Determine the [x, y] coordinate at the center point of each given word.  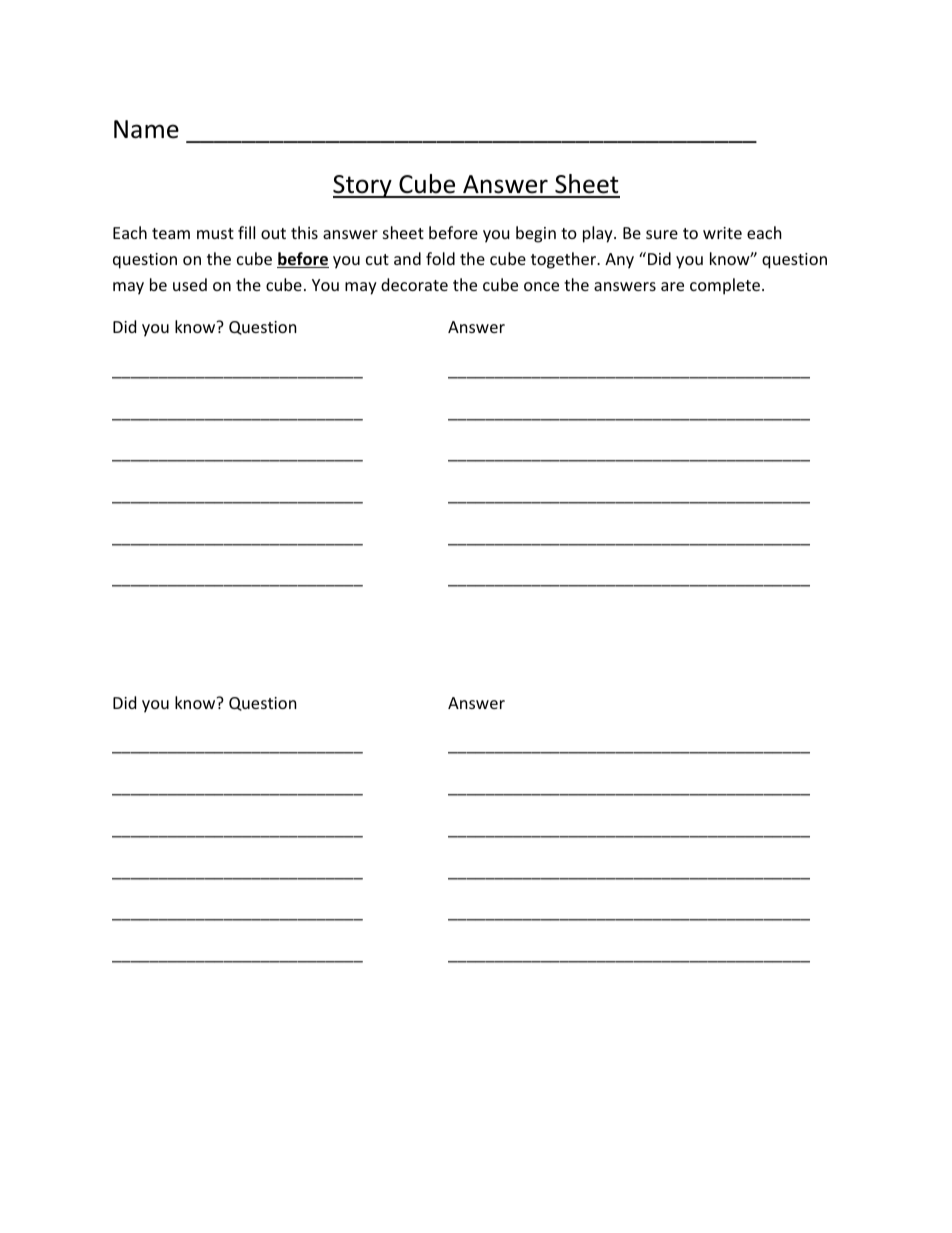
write [722, 233]
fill [246, 232]
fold [440, 258]
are [672, 286]
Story [363, 186]
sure [662, 234]
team [171, 233]
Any [619, 261]
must [215, 233]
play [599, 234]
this [304, 232]
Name [146, 129]
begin [536, 234]
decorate [414, 284]
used [190, 284]
